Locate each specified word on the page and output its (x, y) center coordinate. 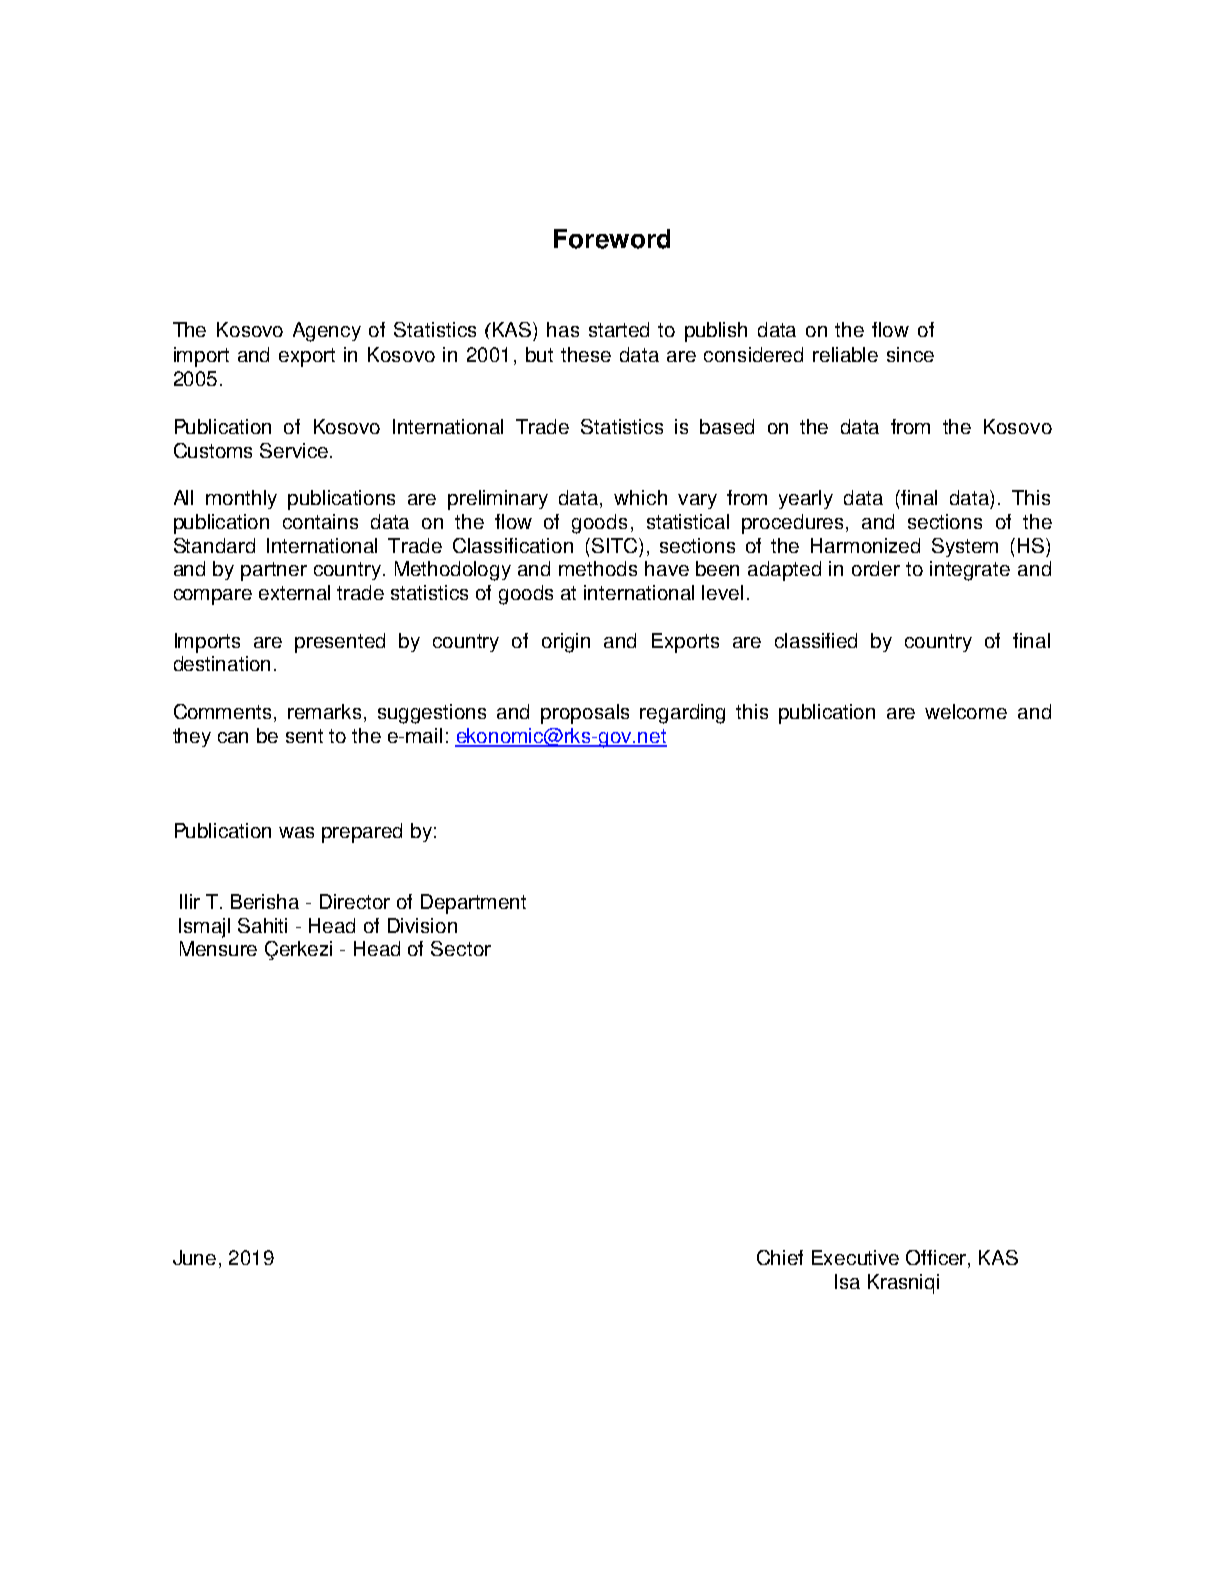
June (194, 1257)
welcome (966, 711)
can (233, 737)
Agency (327, 332)
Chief (780, 1257)
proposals (585, 714)
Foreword (612, 239)
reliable (845, 354)
